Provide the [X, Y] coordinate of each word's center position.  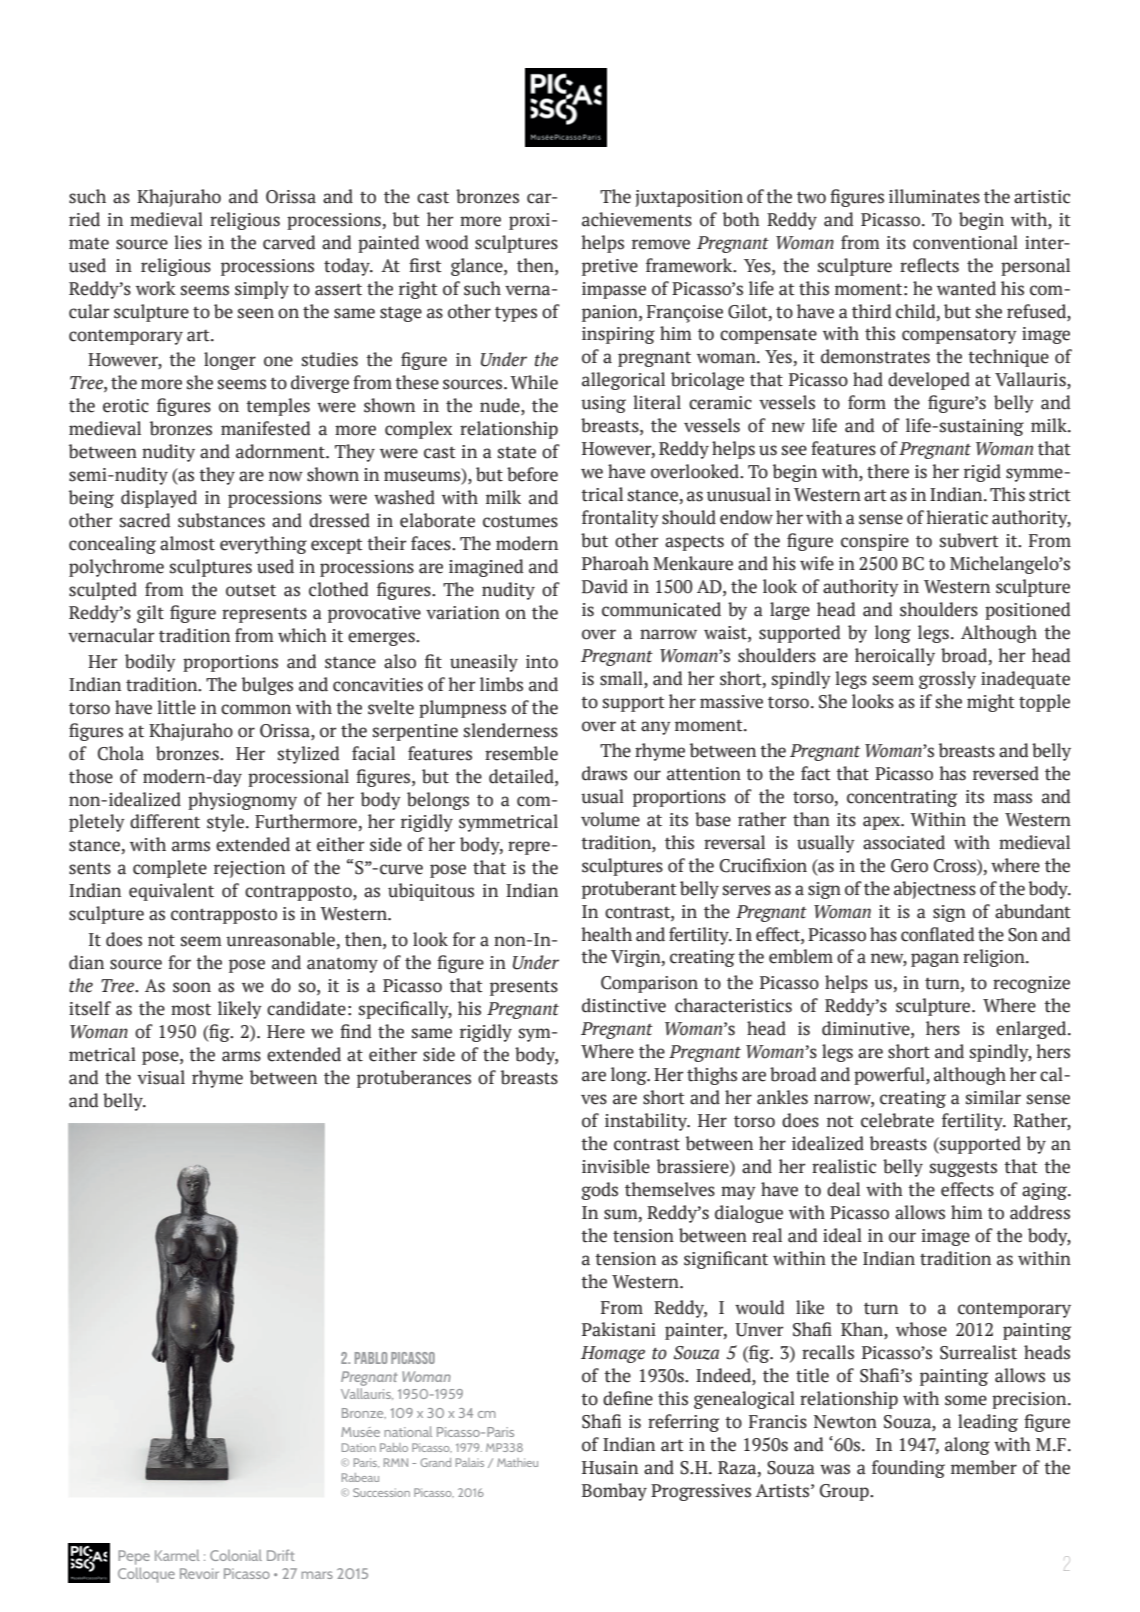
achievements [637, 219]
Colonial [236, 1555]
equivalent [171, 892]
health [606, 934]
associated [904, 842]
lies [188, 242]
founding [908, 1469]
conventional [965, 242]
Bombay [614, 1492]
